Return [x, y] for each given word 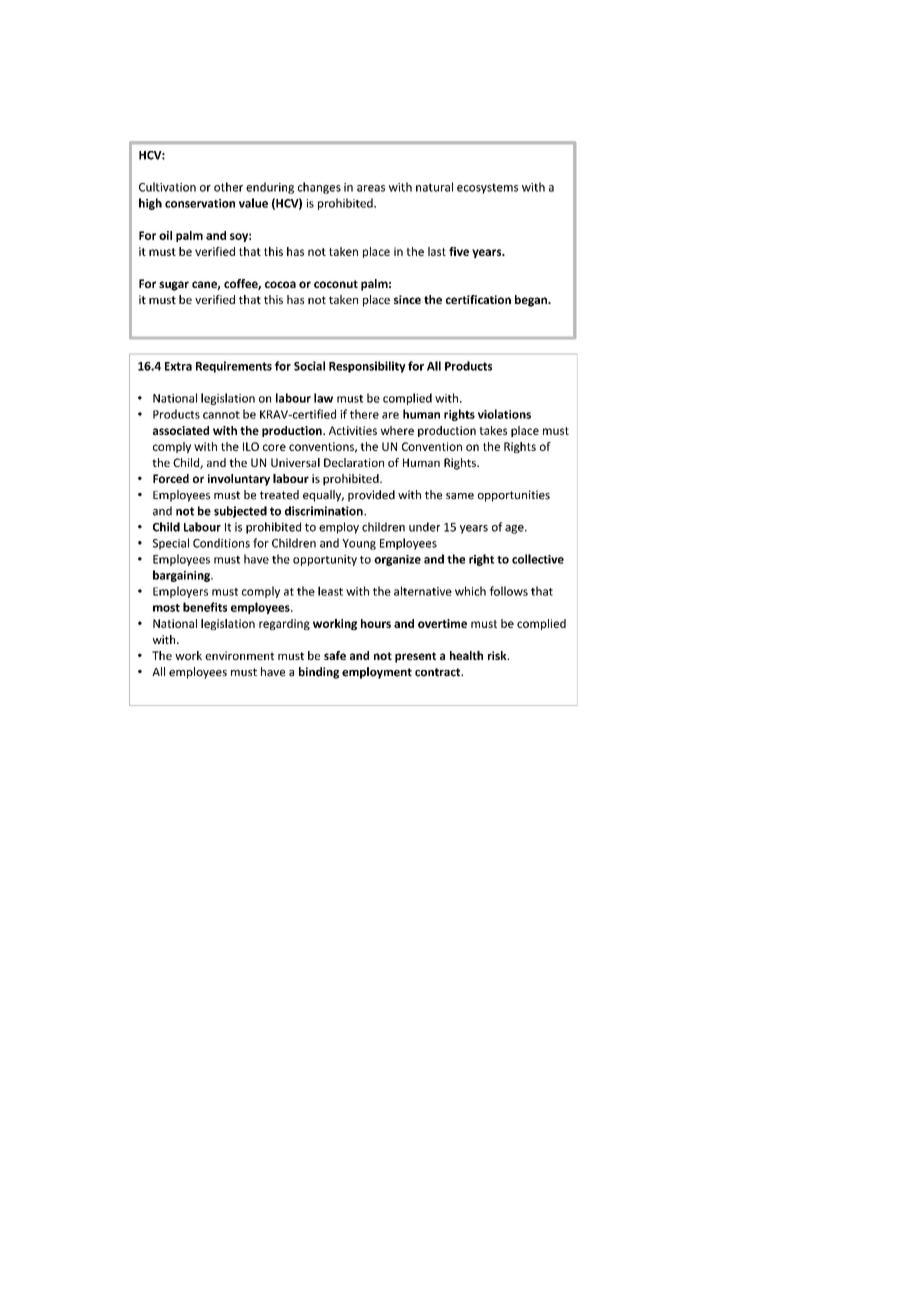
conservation [200, 203]
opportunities [514, 496]
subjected [240, 512]
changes [319, 188]
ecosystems [487, 188]
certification [478, 299]
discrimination [325, 511]
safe [335, 655]
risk [498, 655]
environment [239, 655]
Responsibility [367, 367]
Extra [178, 366]
